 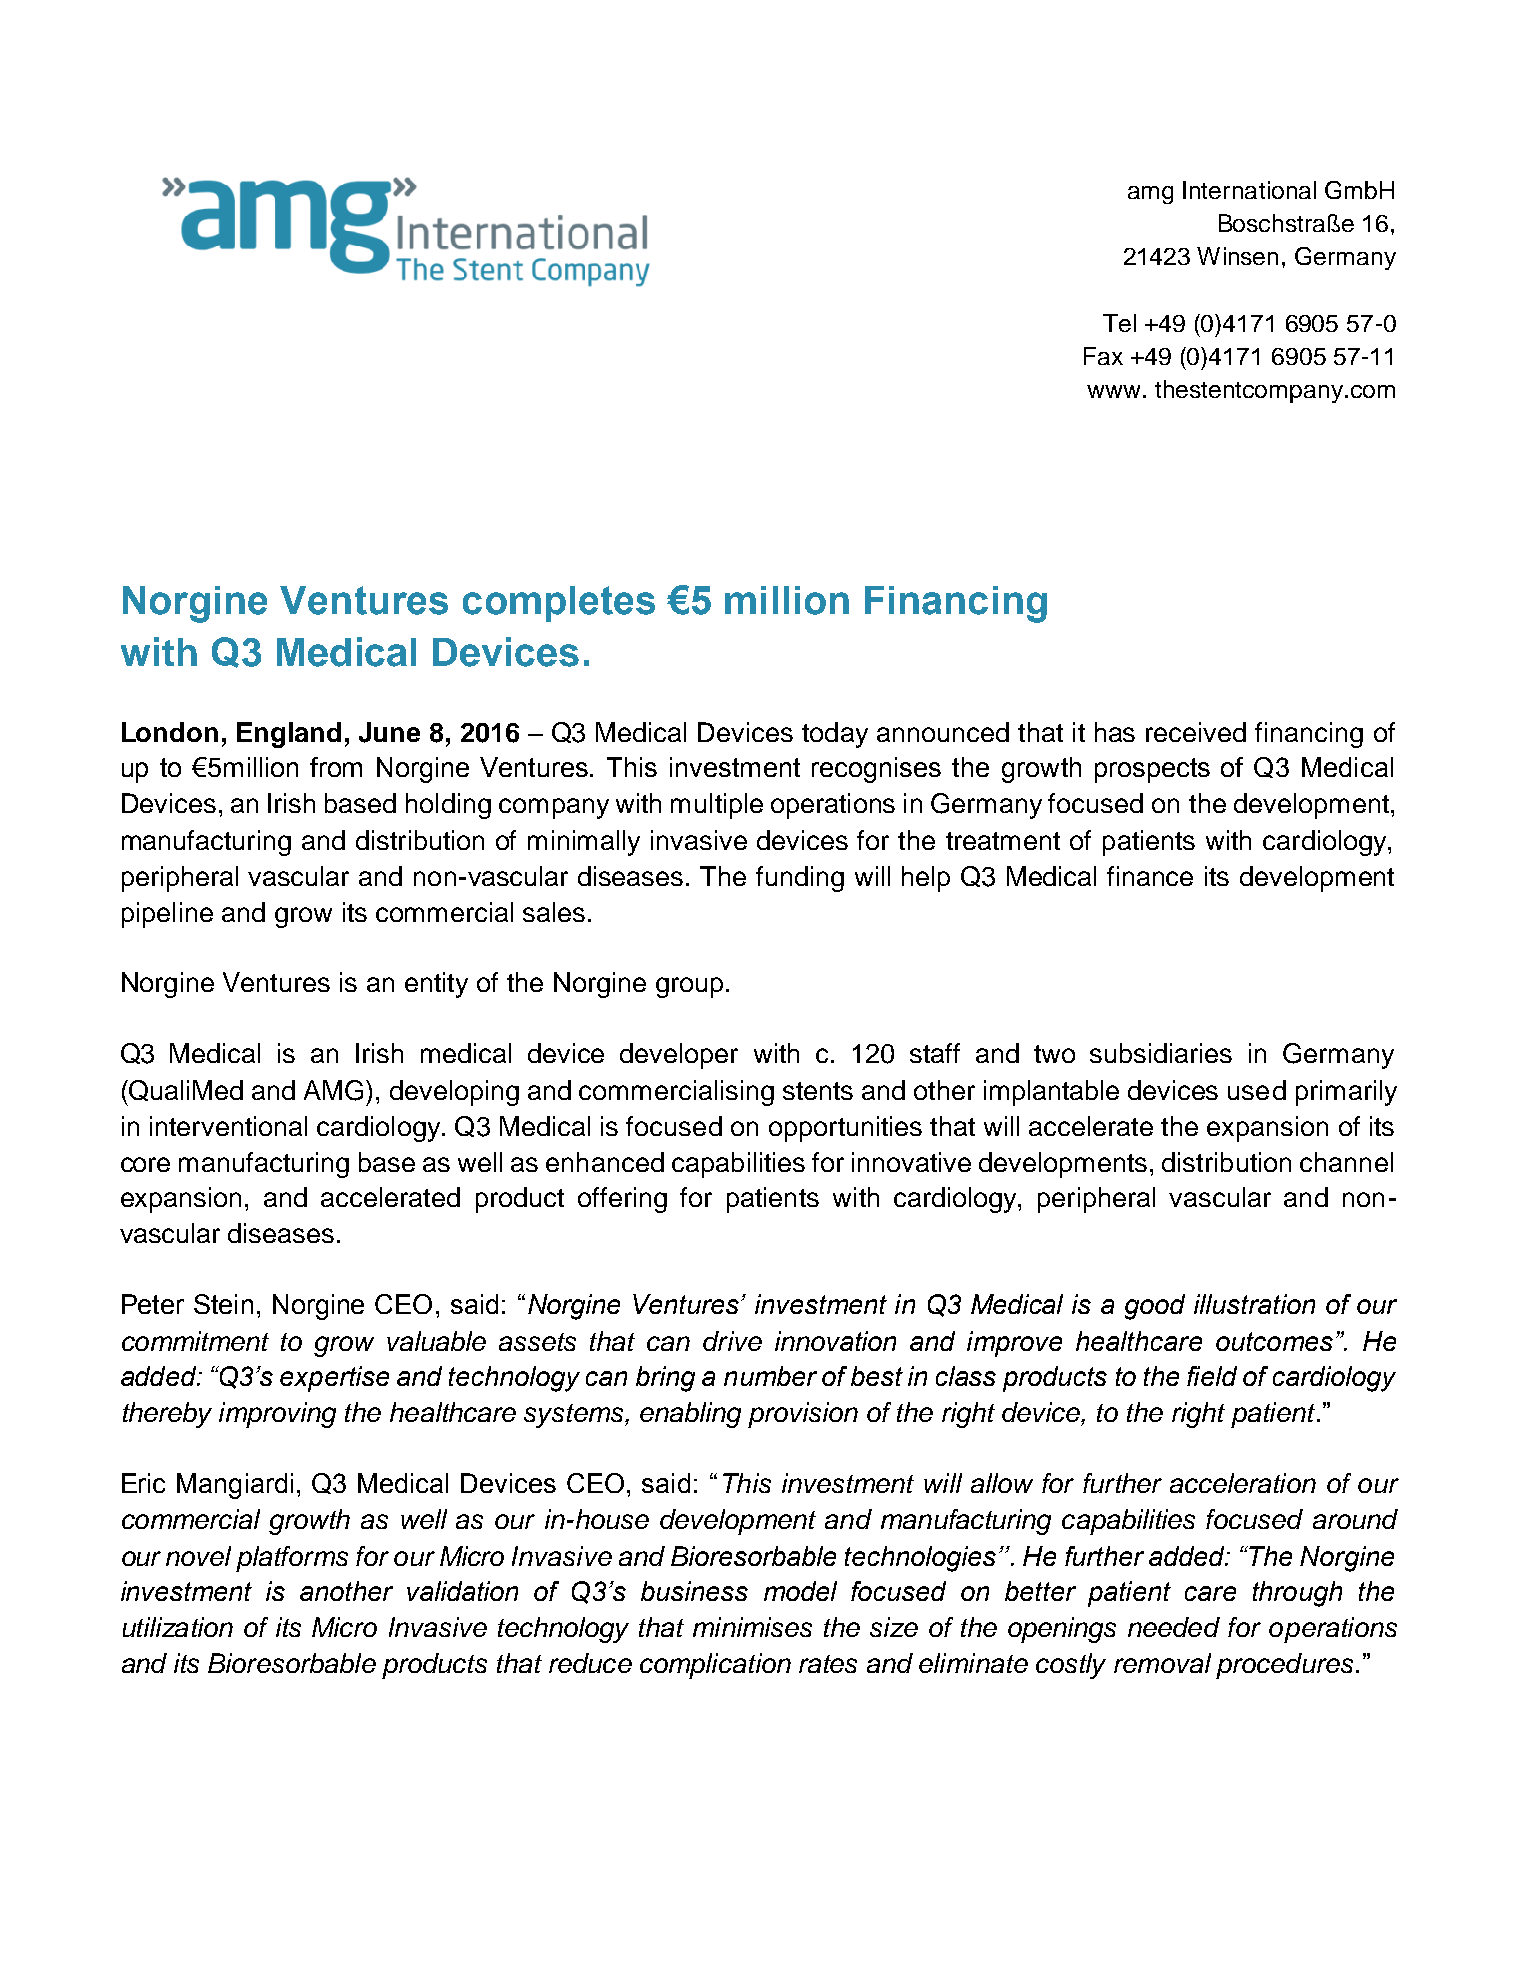 What do you see at coordinates (1119, 323) in the page?
I see `Tel` at bounding box center [1119, 323].
